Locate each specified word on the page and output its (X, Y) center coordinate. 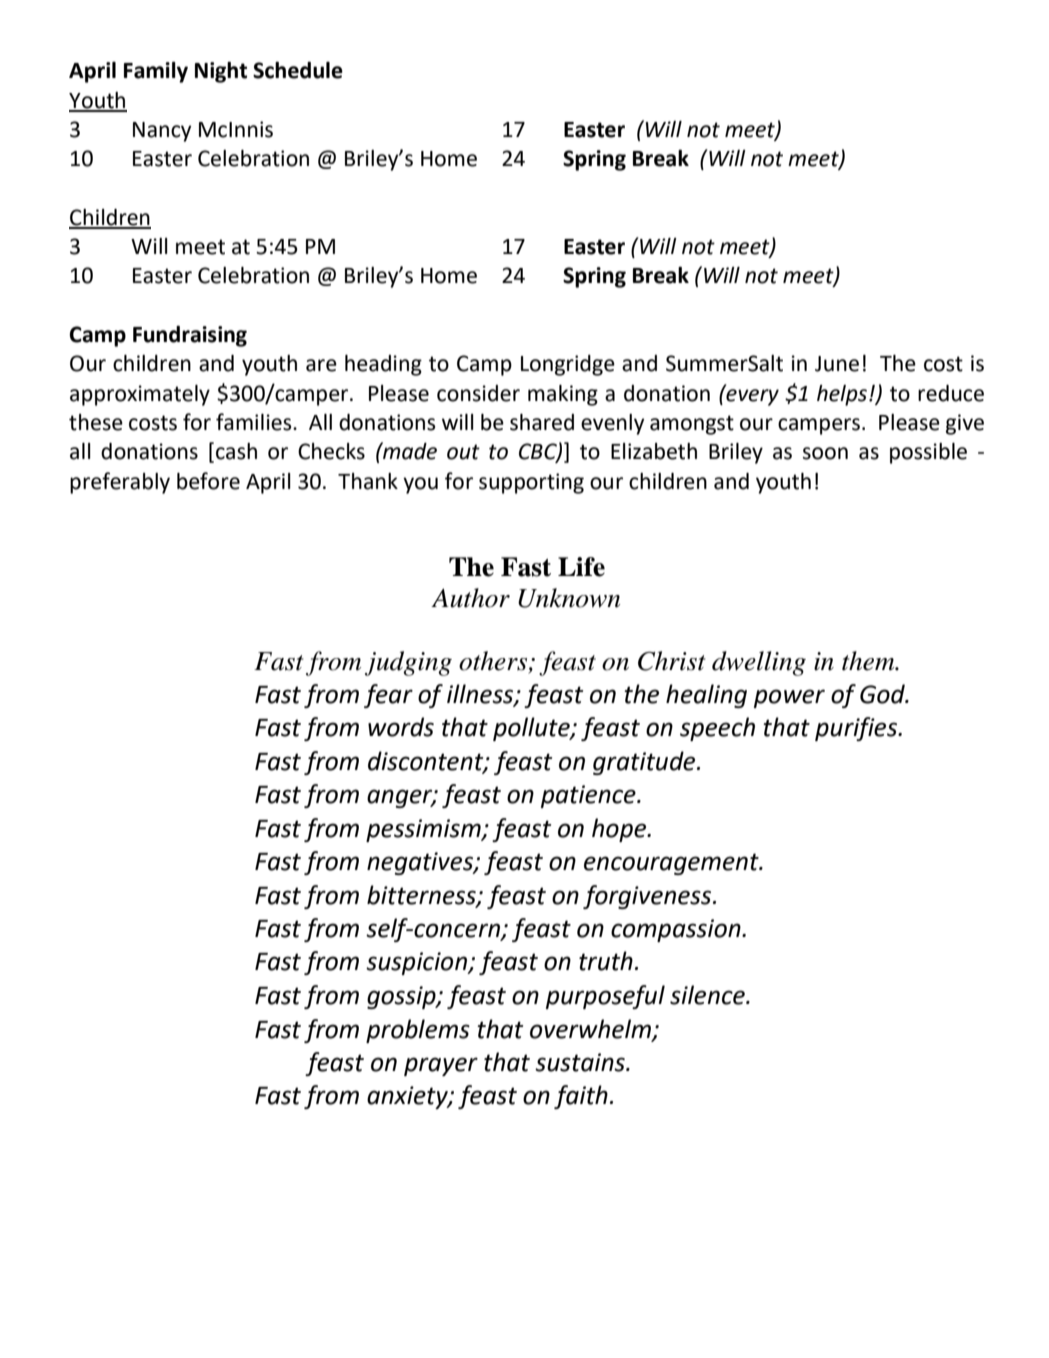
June (837, 364)
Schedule (298, 70)
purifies (857, 729)
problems (418, 1031)
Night (221, 72)
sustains (581, 1062)
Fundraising (190, 336)
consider (478, 393)
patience (589, 796)
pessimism (424, 830)
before (208, 481)
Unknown (569, 598)
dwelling (759, 663)
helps (842, 395)
